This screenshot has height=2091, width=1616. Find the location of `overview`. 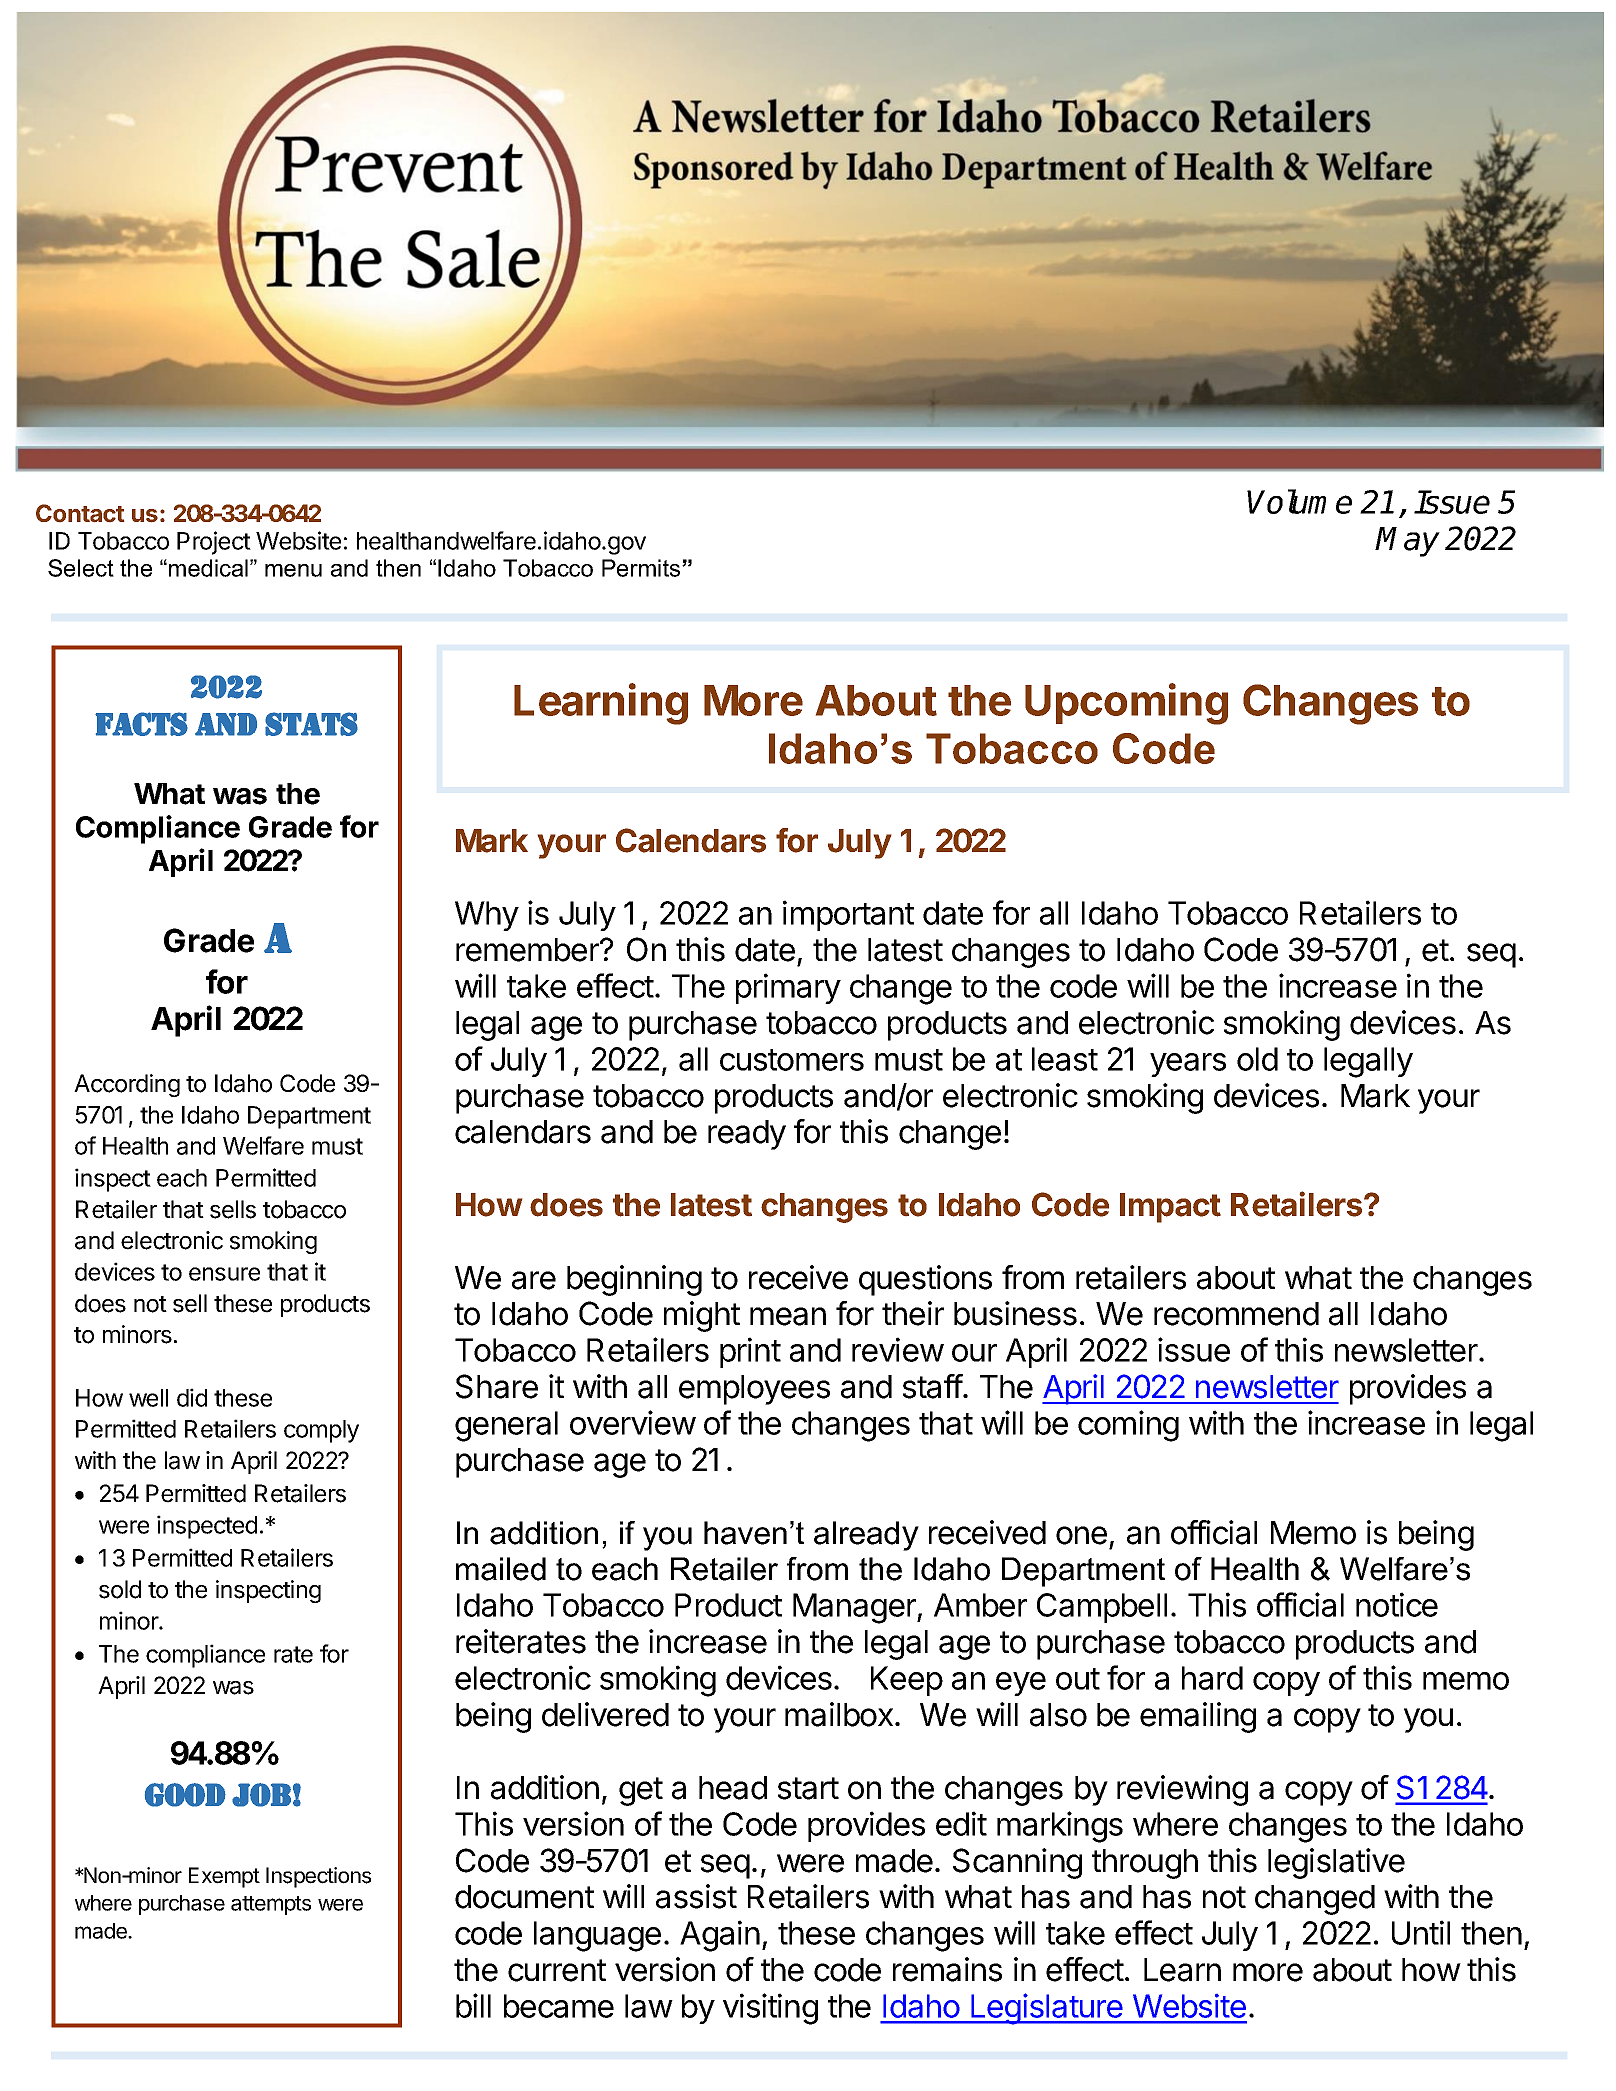

overview is located at coordinates (633, 1422).
